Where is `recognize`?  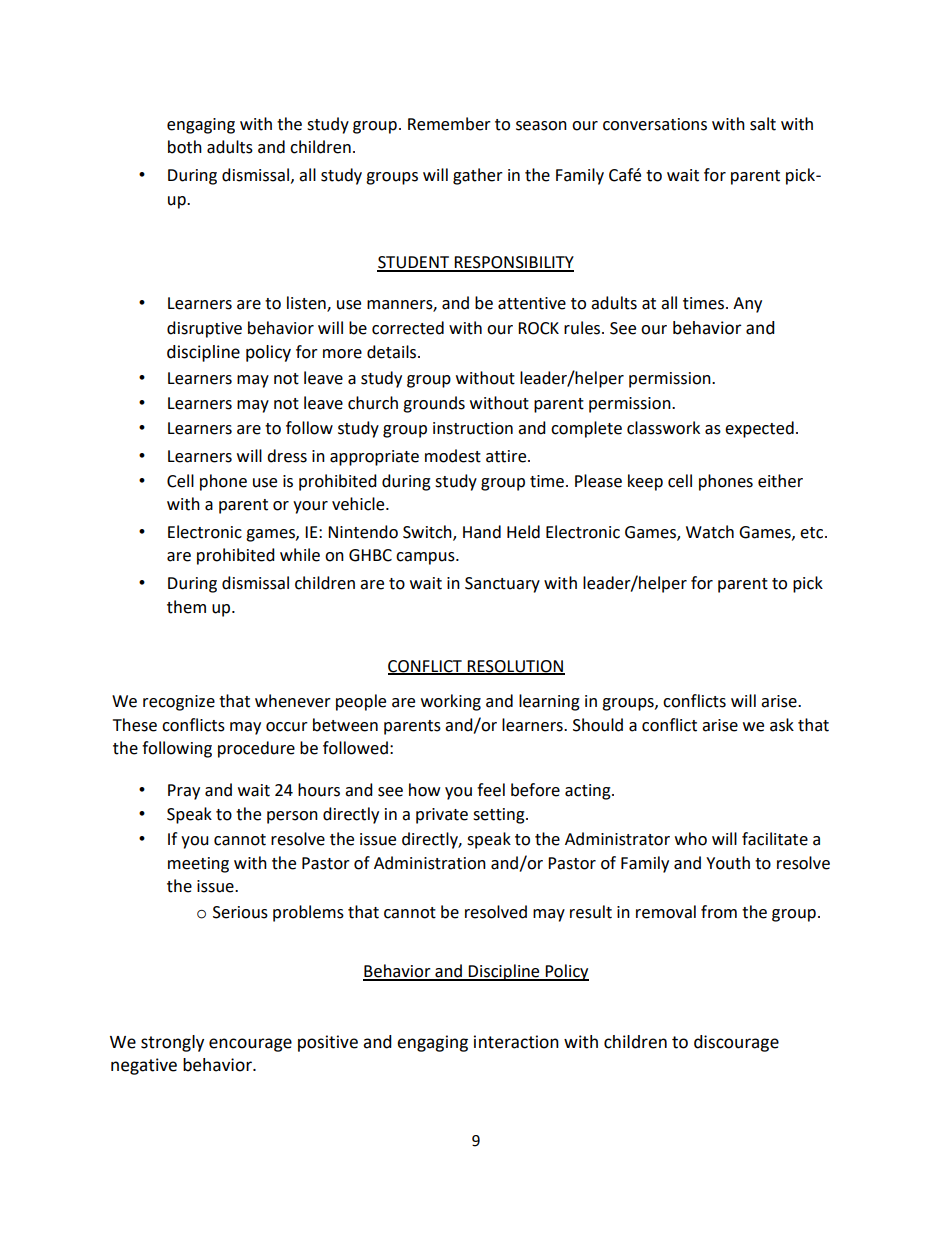
recognize is located at coordinates (179, 703).
